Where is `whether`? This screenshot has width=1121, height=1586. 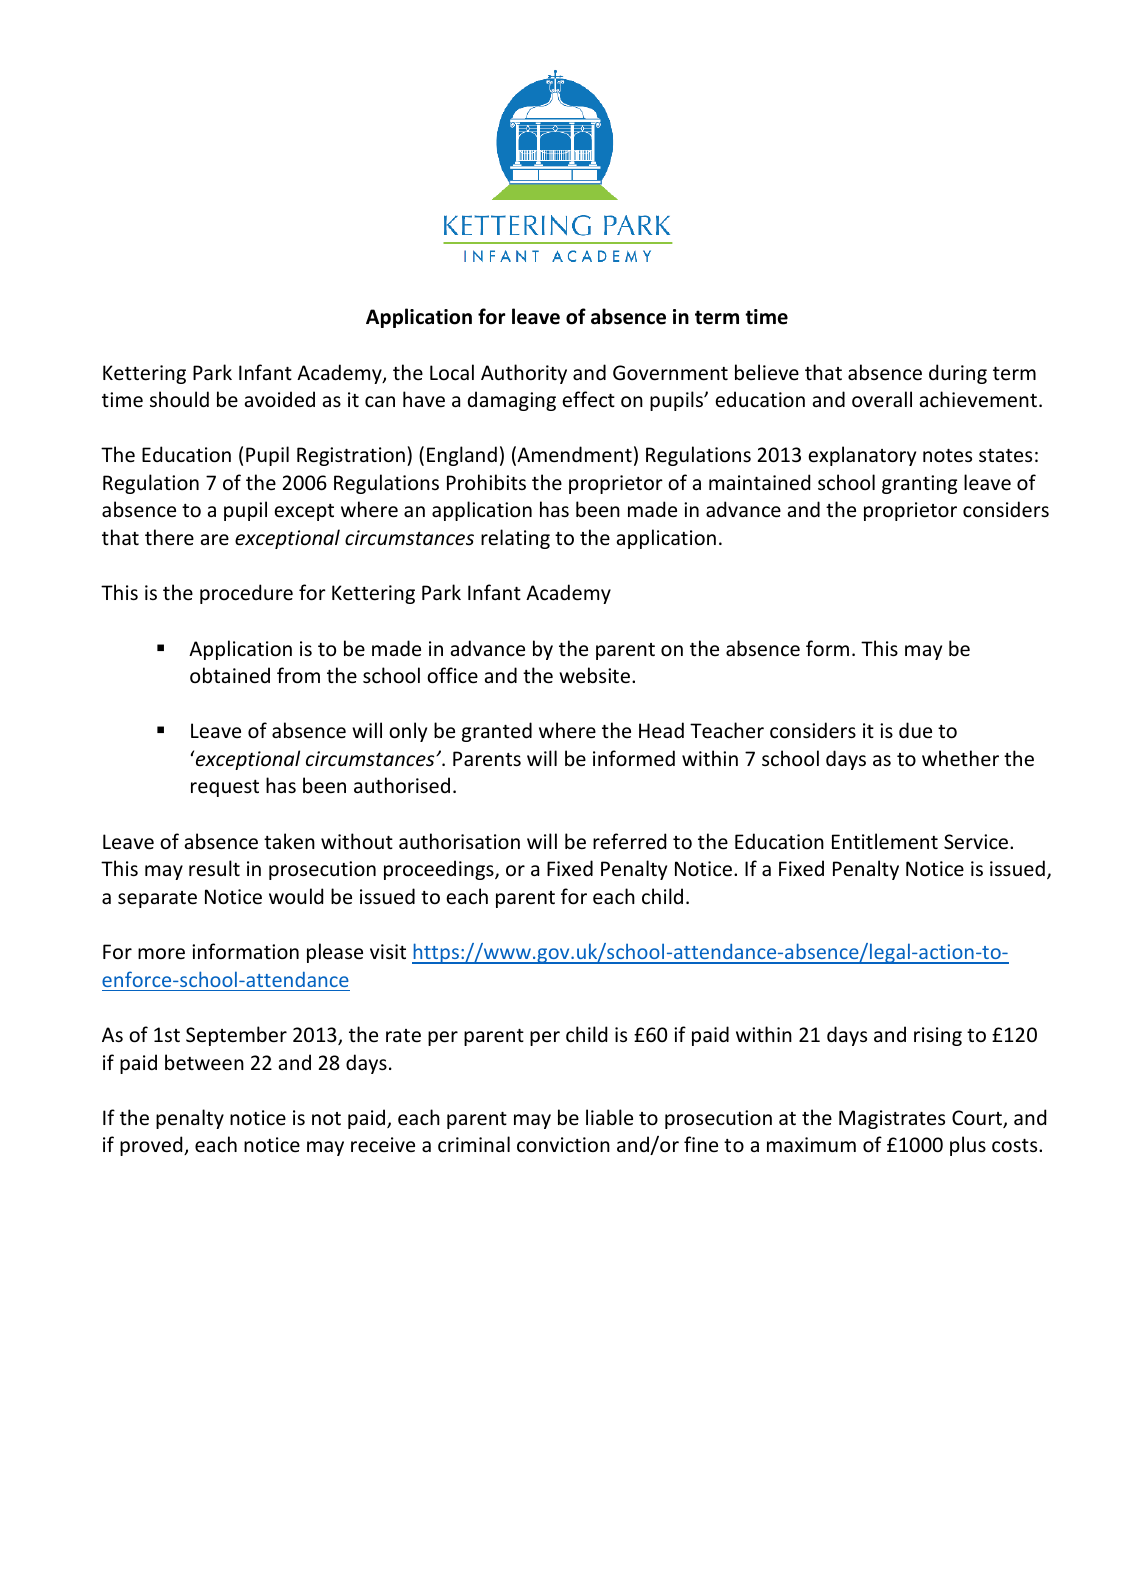 whether is located at coordinates (960, 758).
